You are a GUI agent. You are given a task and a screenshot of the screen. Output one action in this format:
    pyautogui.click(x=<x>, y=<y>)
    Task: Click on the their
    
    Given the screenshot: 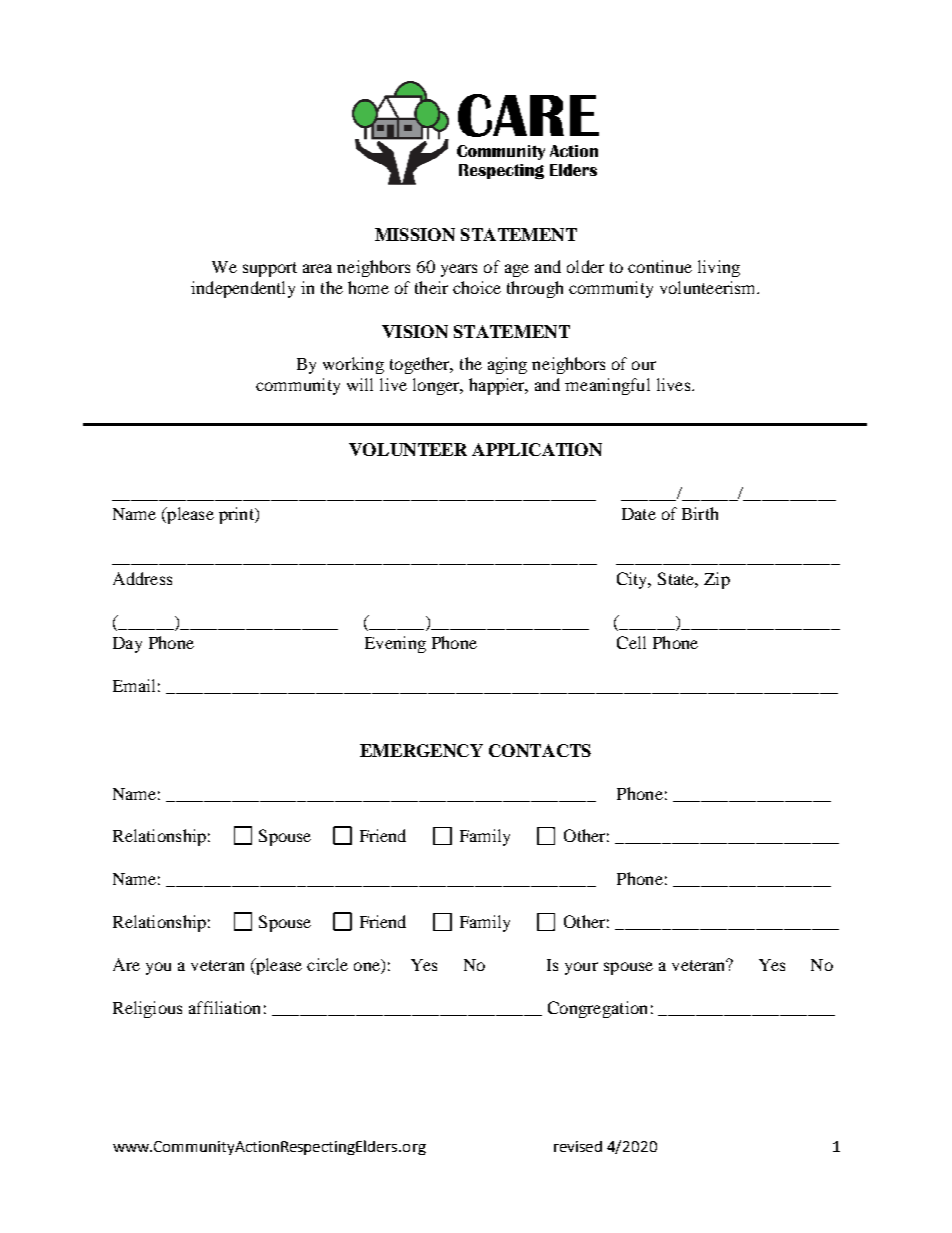 What is the action you would take?
    pyautogui.click(x=431, y=287)
